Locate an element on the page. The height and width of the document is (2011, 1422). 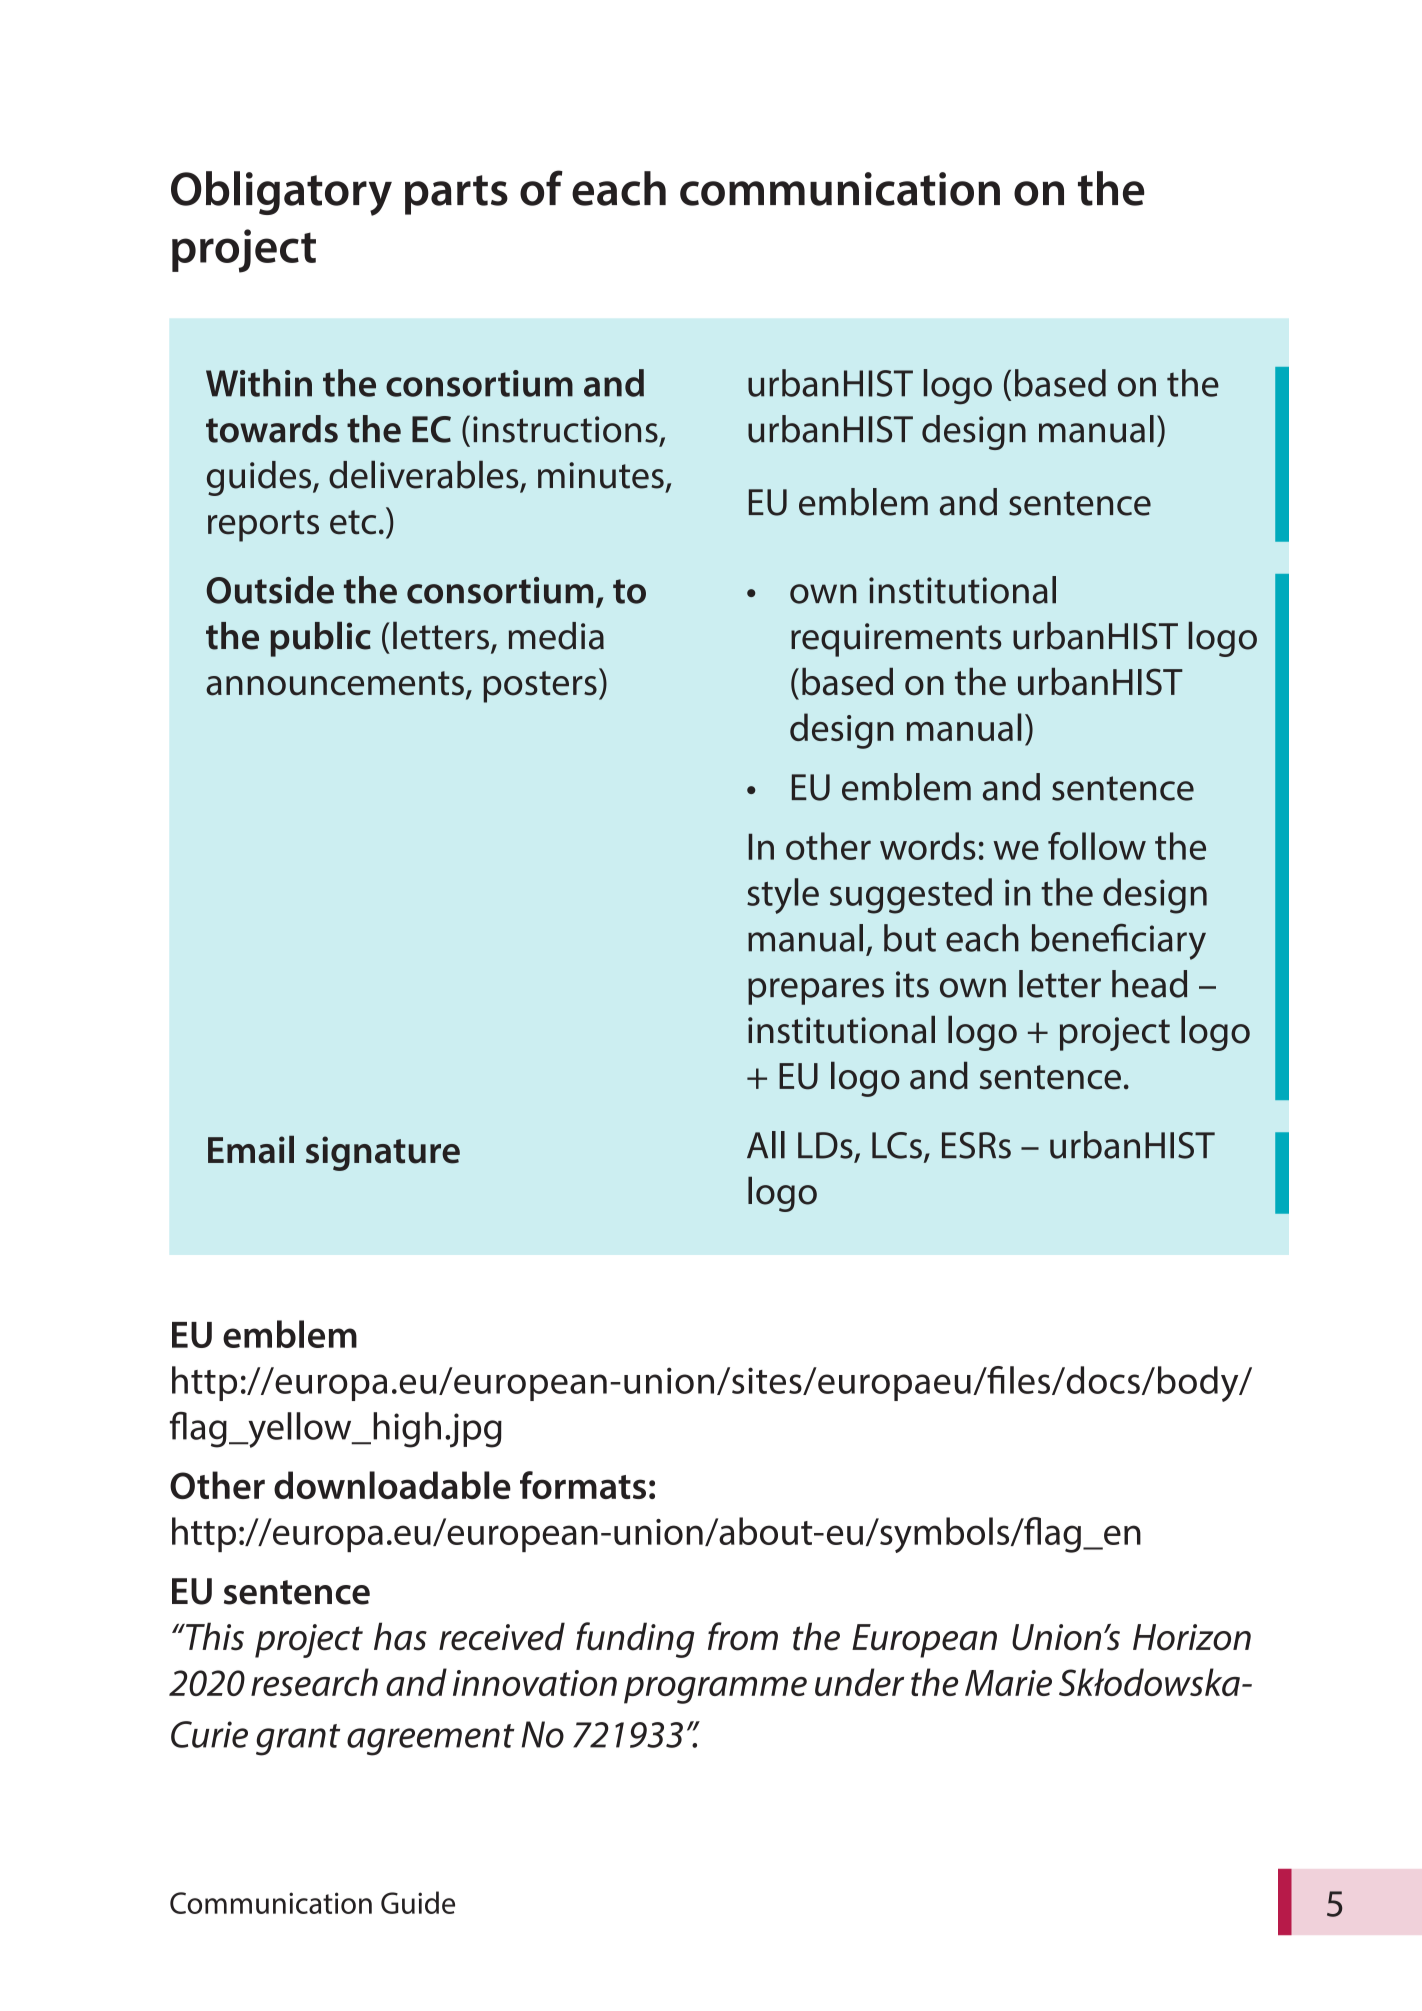
parts is located at coordinates (456, 195).
